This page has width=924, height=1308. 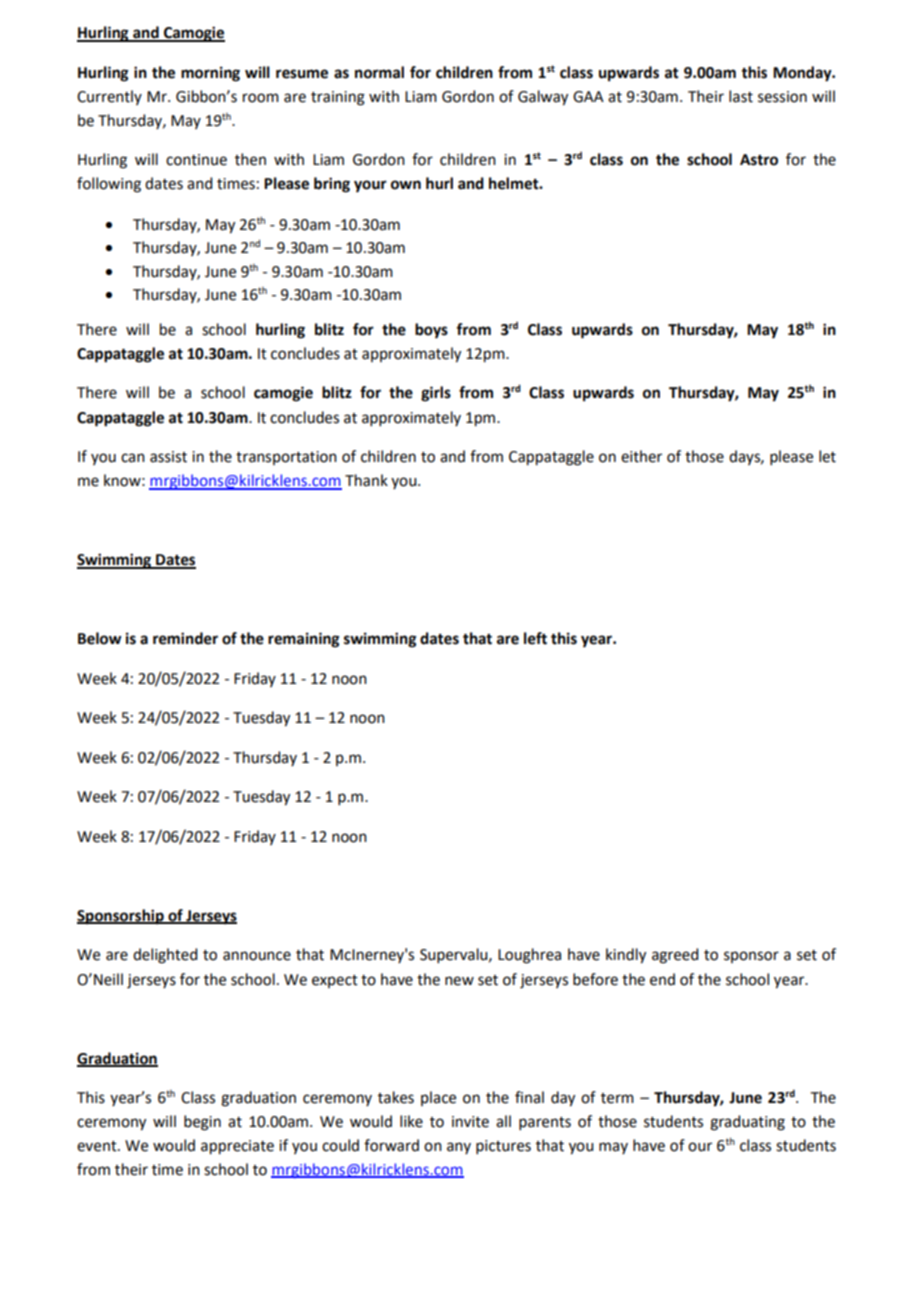 I want to click on agreed, so click(x=675, y=956).
